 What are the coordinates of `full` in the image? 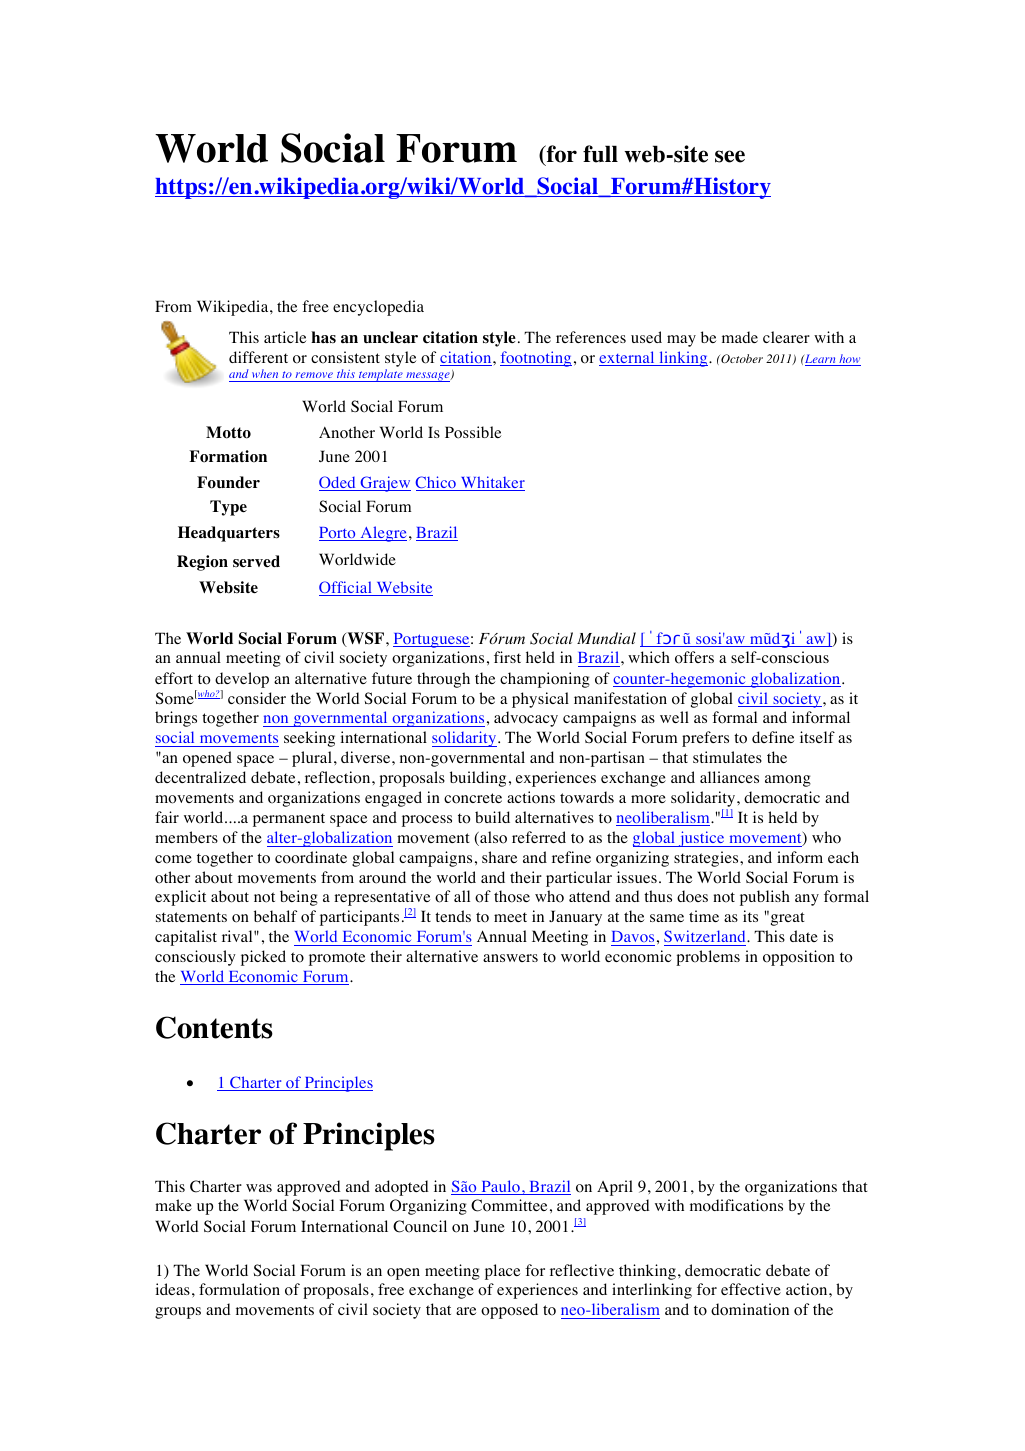 It's located at (600, 154).
